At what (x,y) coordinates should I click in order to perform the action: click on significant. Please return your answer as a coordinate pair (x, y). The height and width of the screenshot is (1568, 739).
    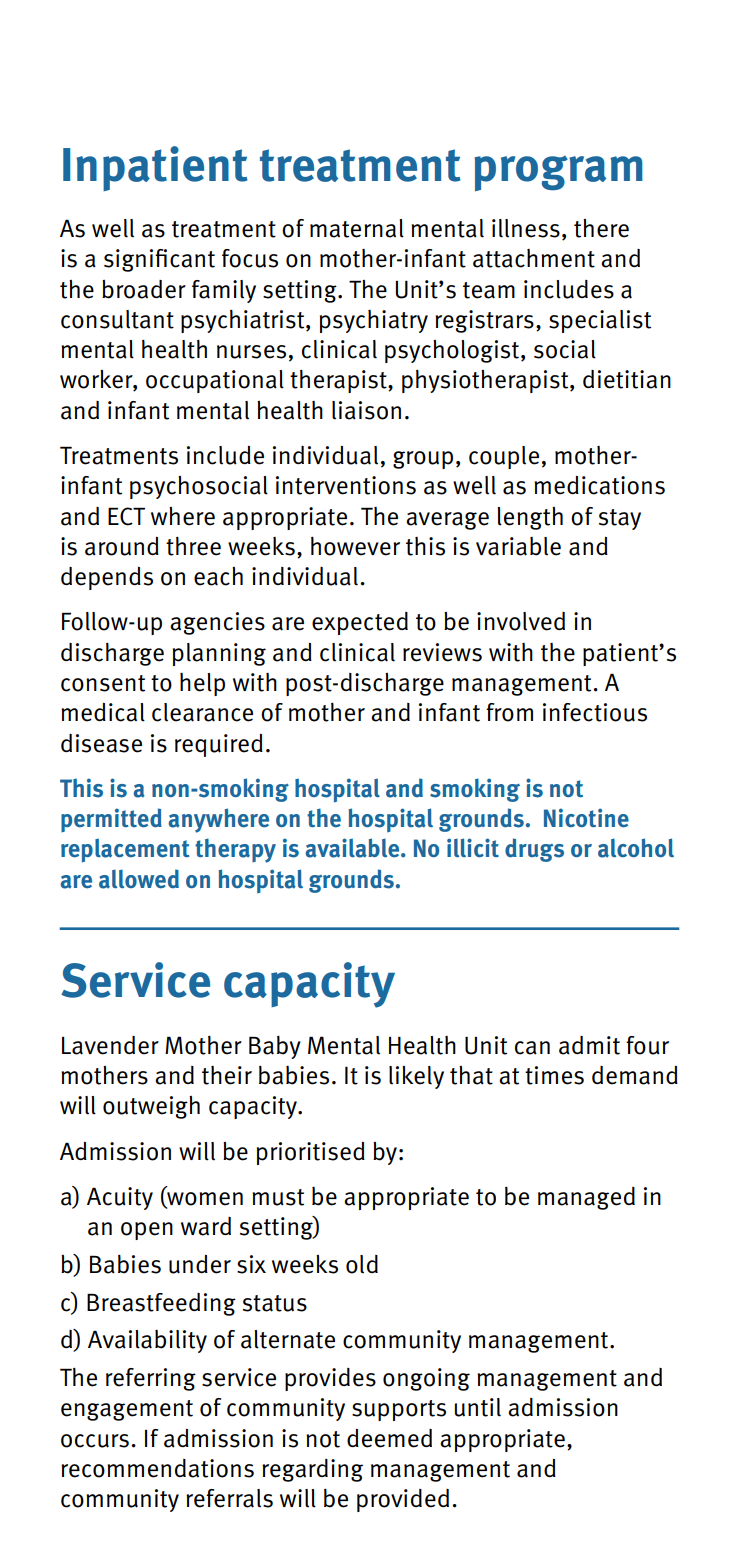
    Looking at the image, I should click on (159, 260).
